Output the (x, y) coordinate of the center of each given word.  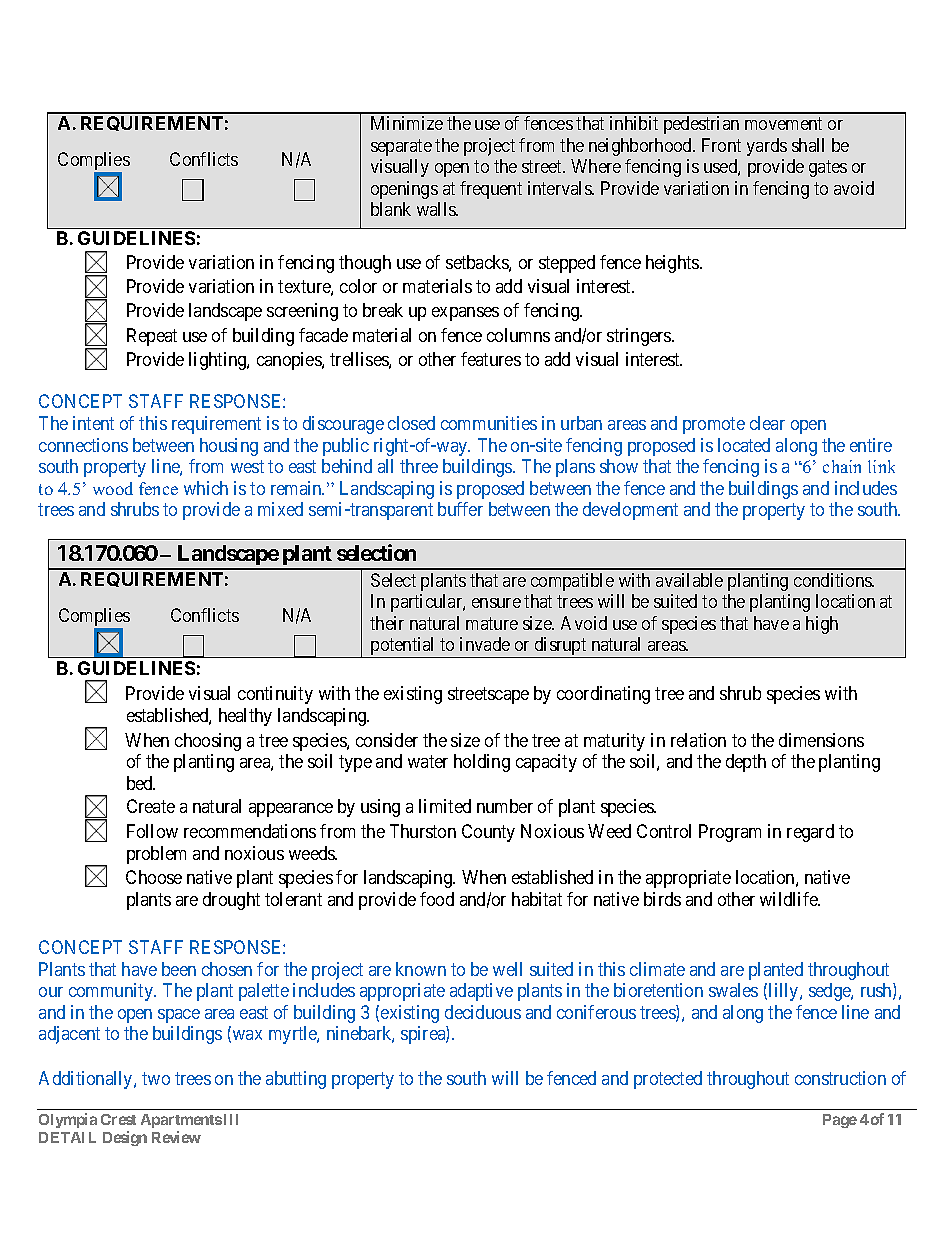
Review (176, 1137)
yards (767, 147)
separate (401, 147)
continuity (275, 695)
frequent (491, 190)
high (822, 625)
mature (492, 623)
